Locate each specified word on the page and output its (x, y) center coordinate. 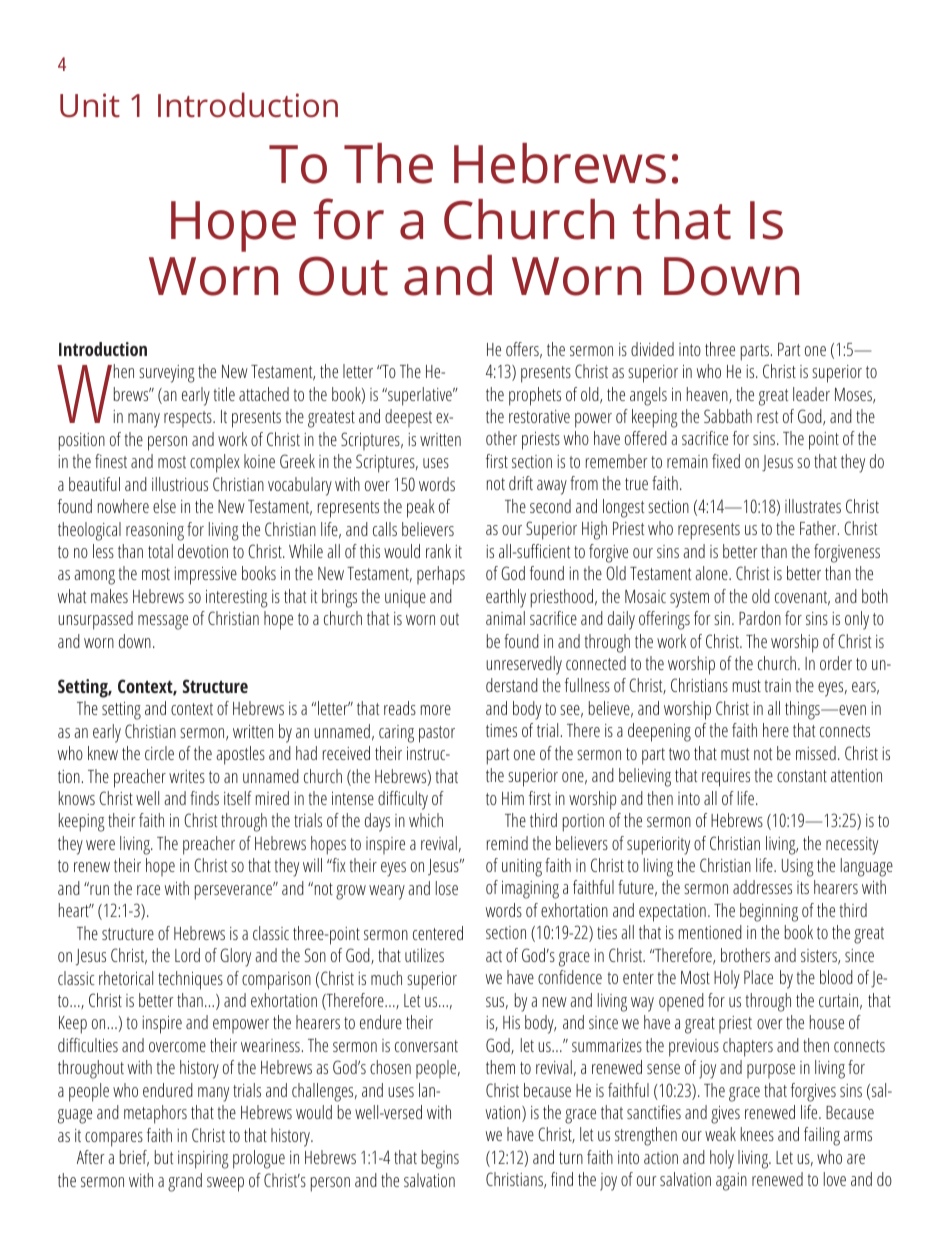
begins (440, 1159)
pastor (437, 734)
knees (757, 1134)
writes (187, 776)
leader (811, 394)
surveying (167, 374)
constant (802, 776)
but (164, 1157)
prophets (535, 396)
